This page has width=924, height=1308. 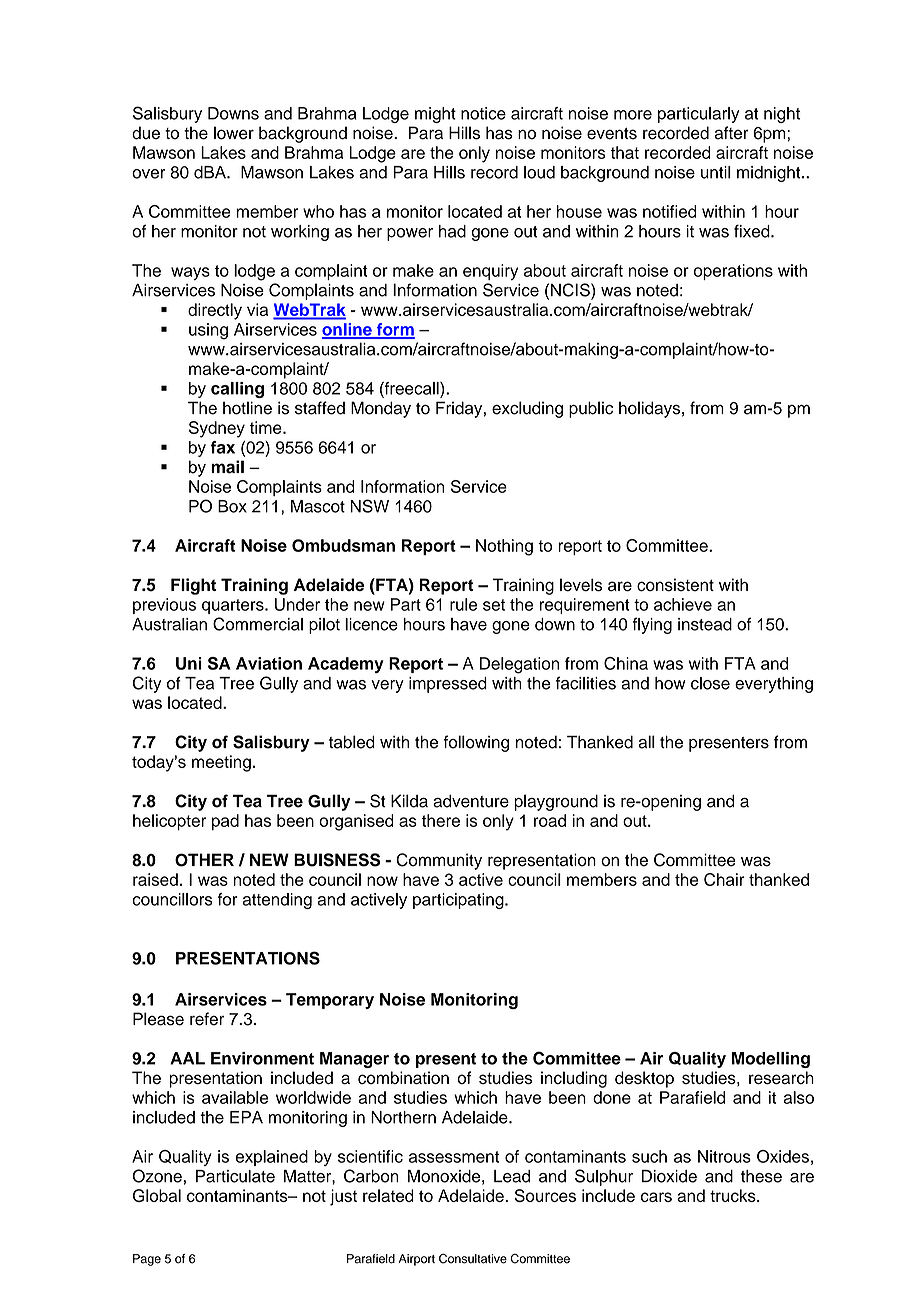 What do you see at coordinates (234, 133) in the page?
I see `lower` at bounding box center [234, 133].
